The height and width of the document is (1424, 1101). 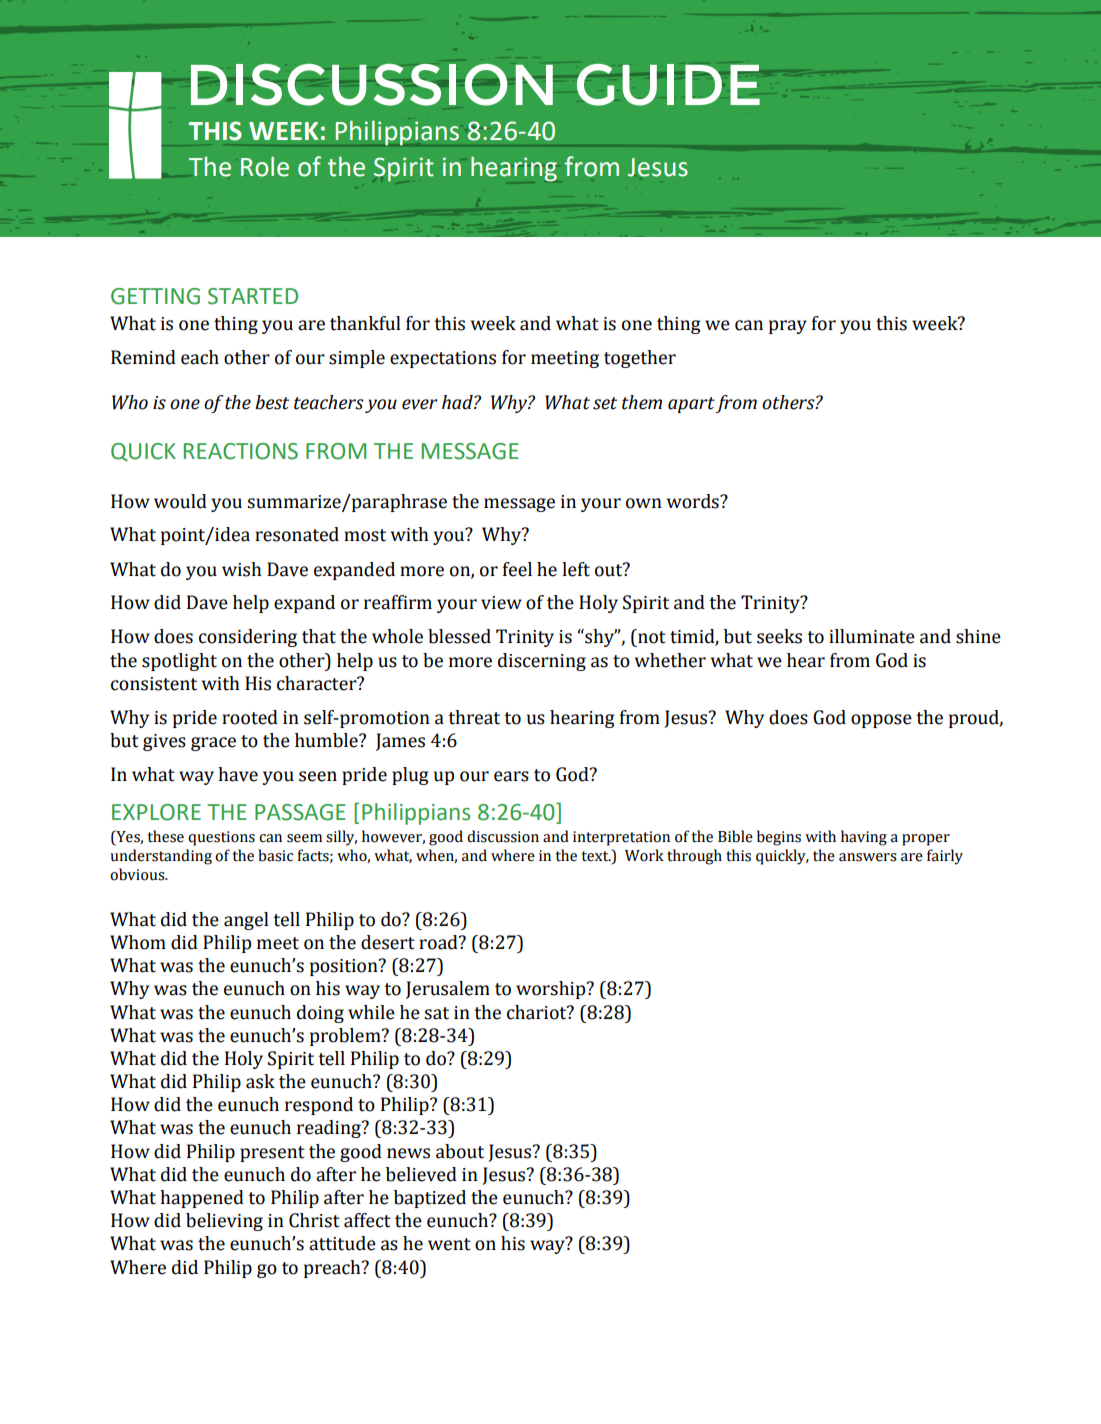 What do you see at coordinates (246, 921) in the document?
I see `angel` at bounding box center [246, 921].
